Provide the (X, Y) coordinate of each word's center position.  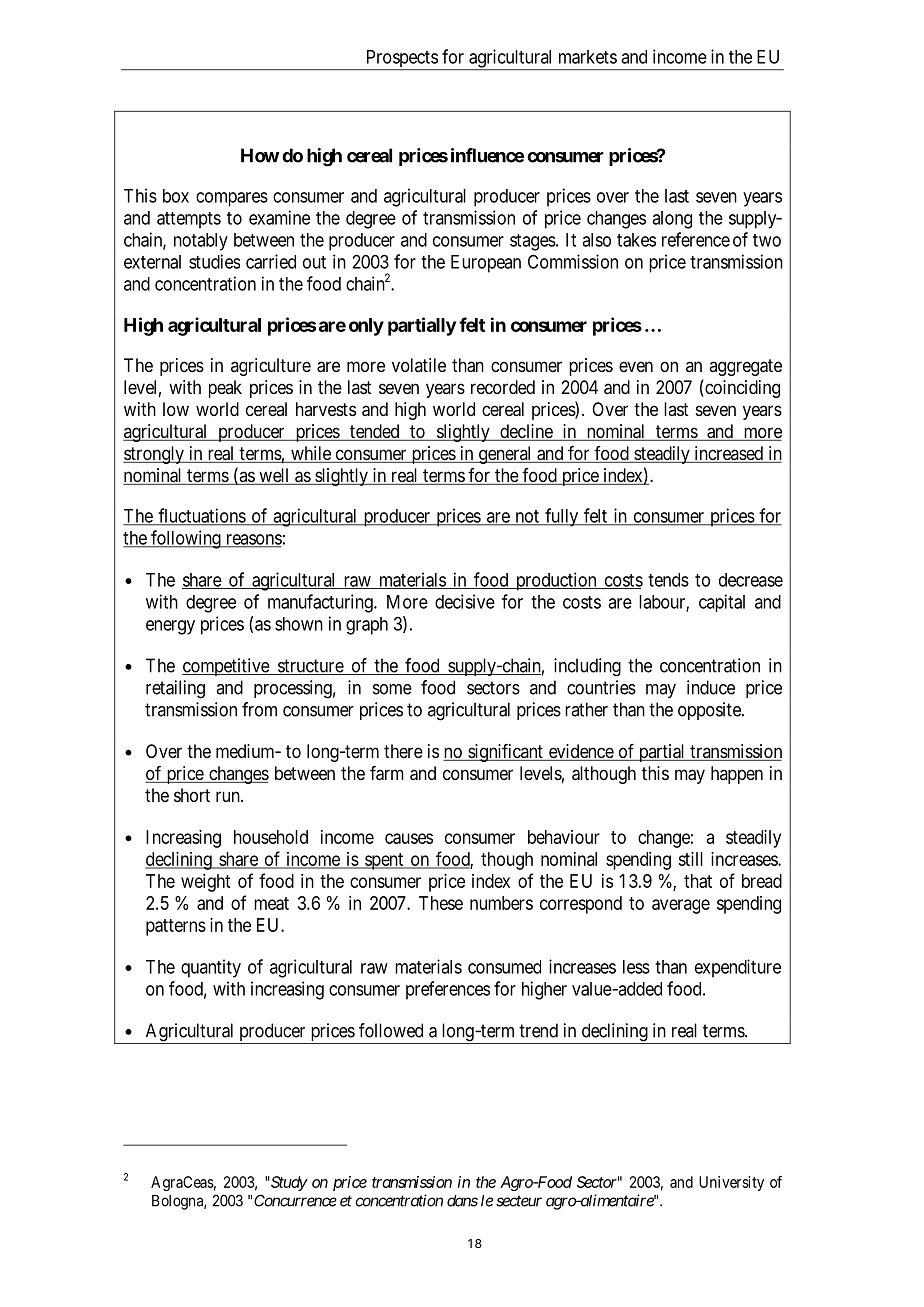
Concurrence (295, 1200)
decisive (465, 601)
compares (232, 199)
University (731, 1183)
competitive (226, 667)
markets (588, 57)
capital (722, 603)
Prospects (401, 60)
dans (462, 1201)
